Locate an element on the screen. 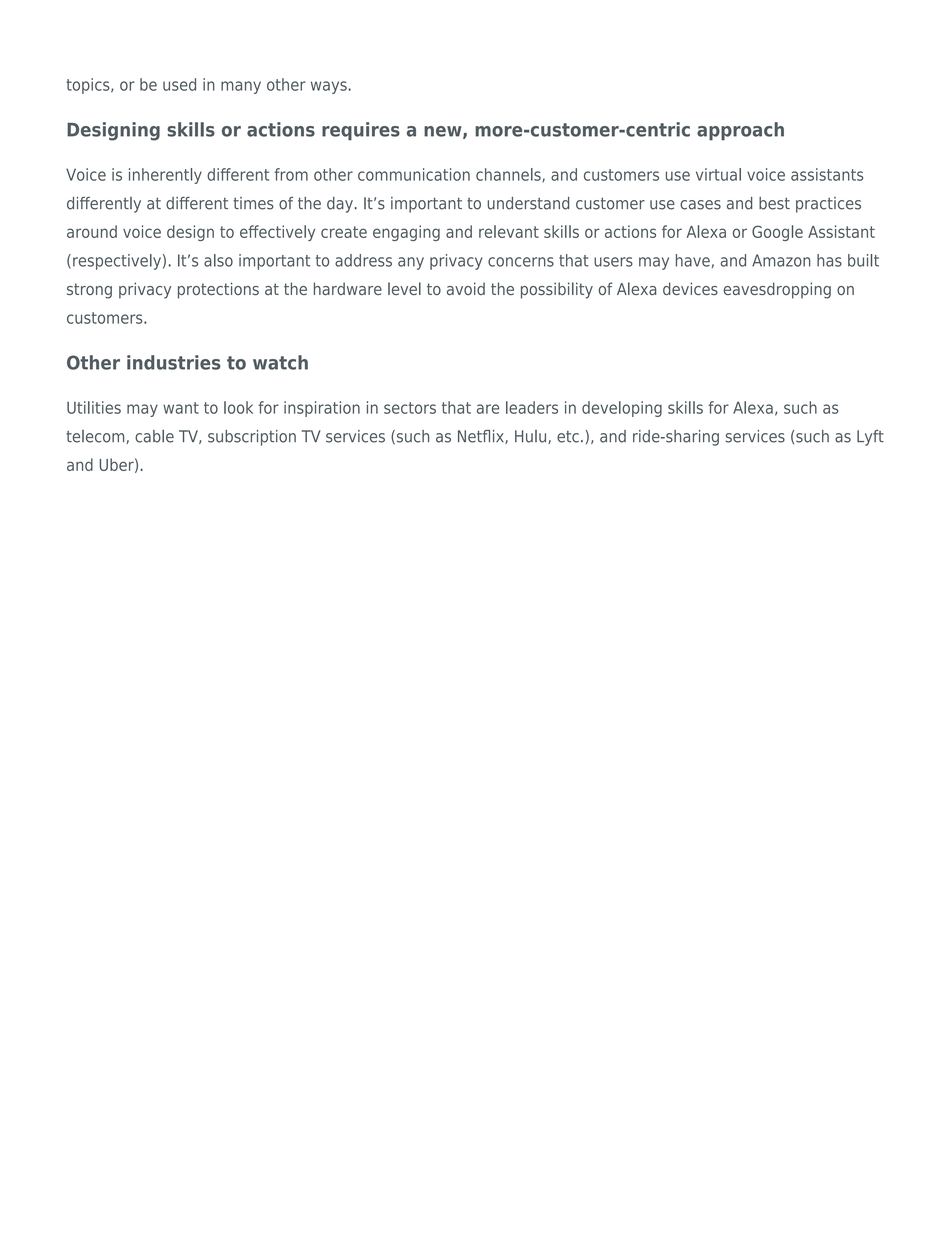 The height and width of the screenshot is (1233, 952). best is located at coordinates (774, 203).
